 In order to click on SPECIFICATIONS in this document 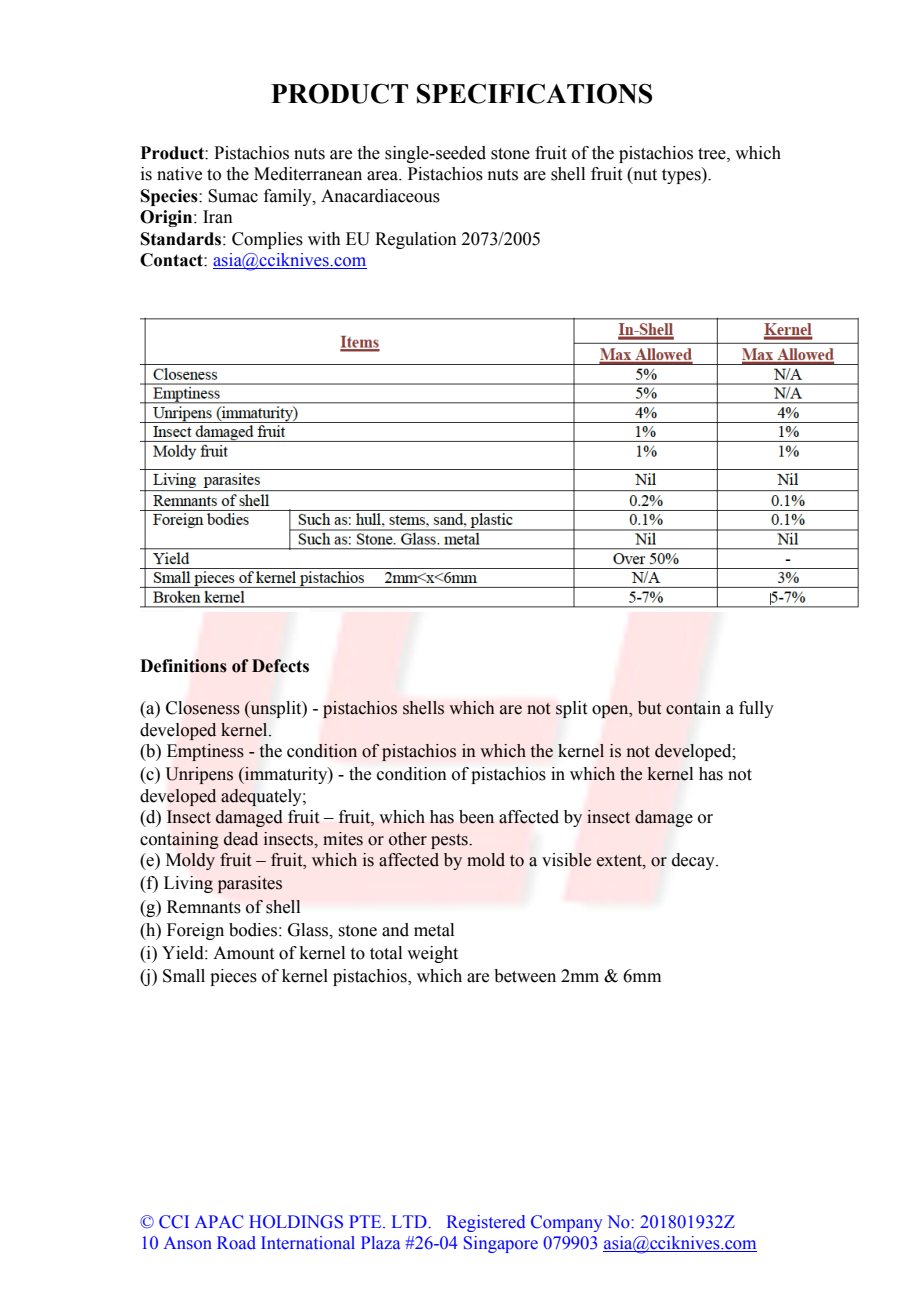, I will do `click(535, 93)`.
